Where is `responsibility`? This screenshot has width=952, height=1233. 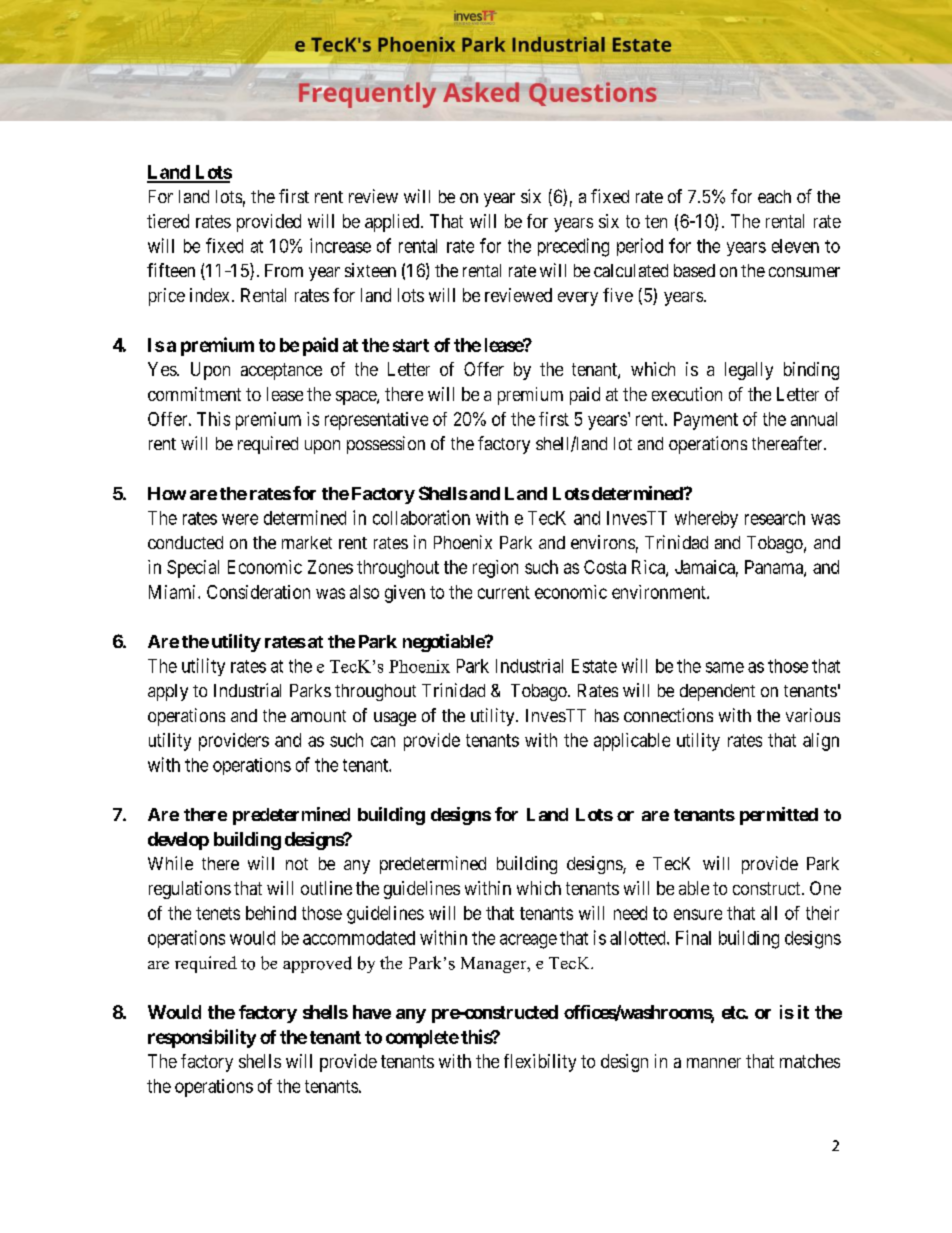
responsibility is located at coordinates (202, 1038).
